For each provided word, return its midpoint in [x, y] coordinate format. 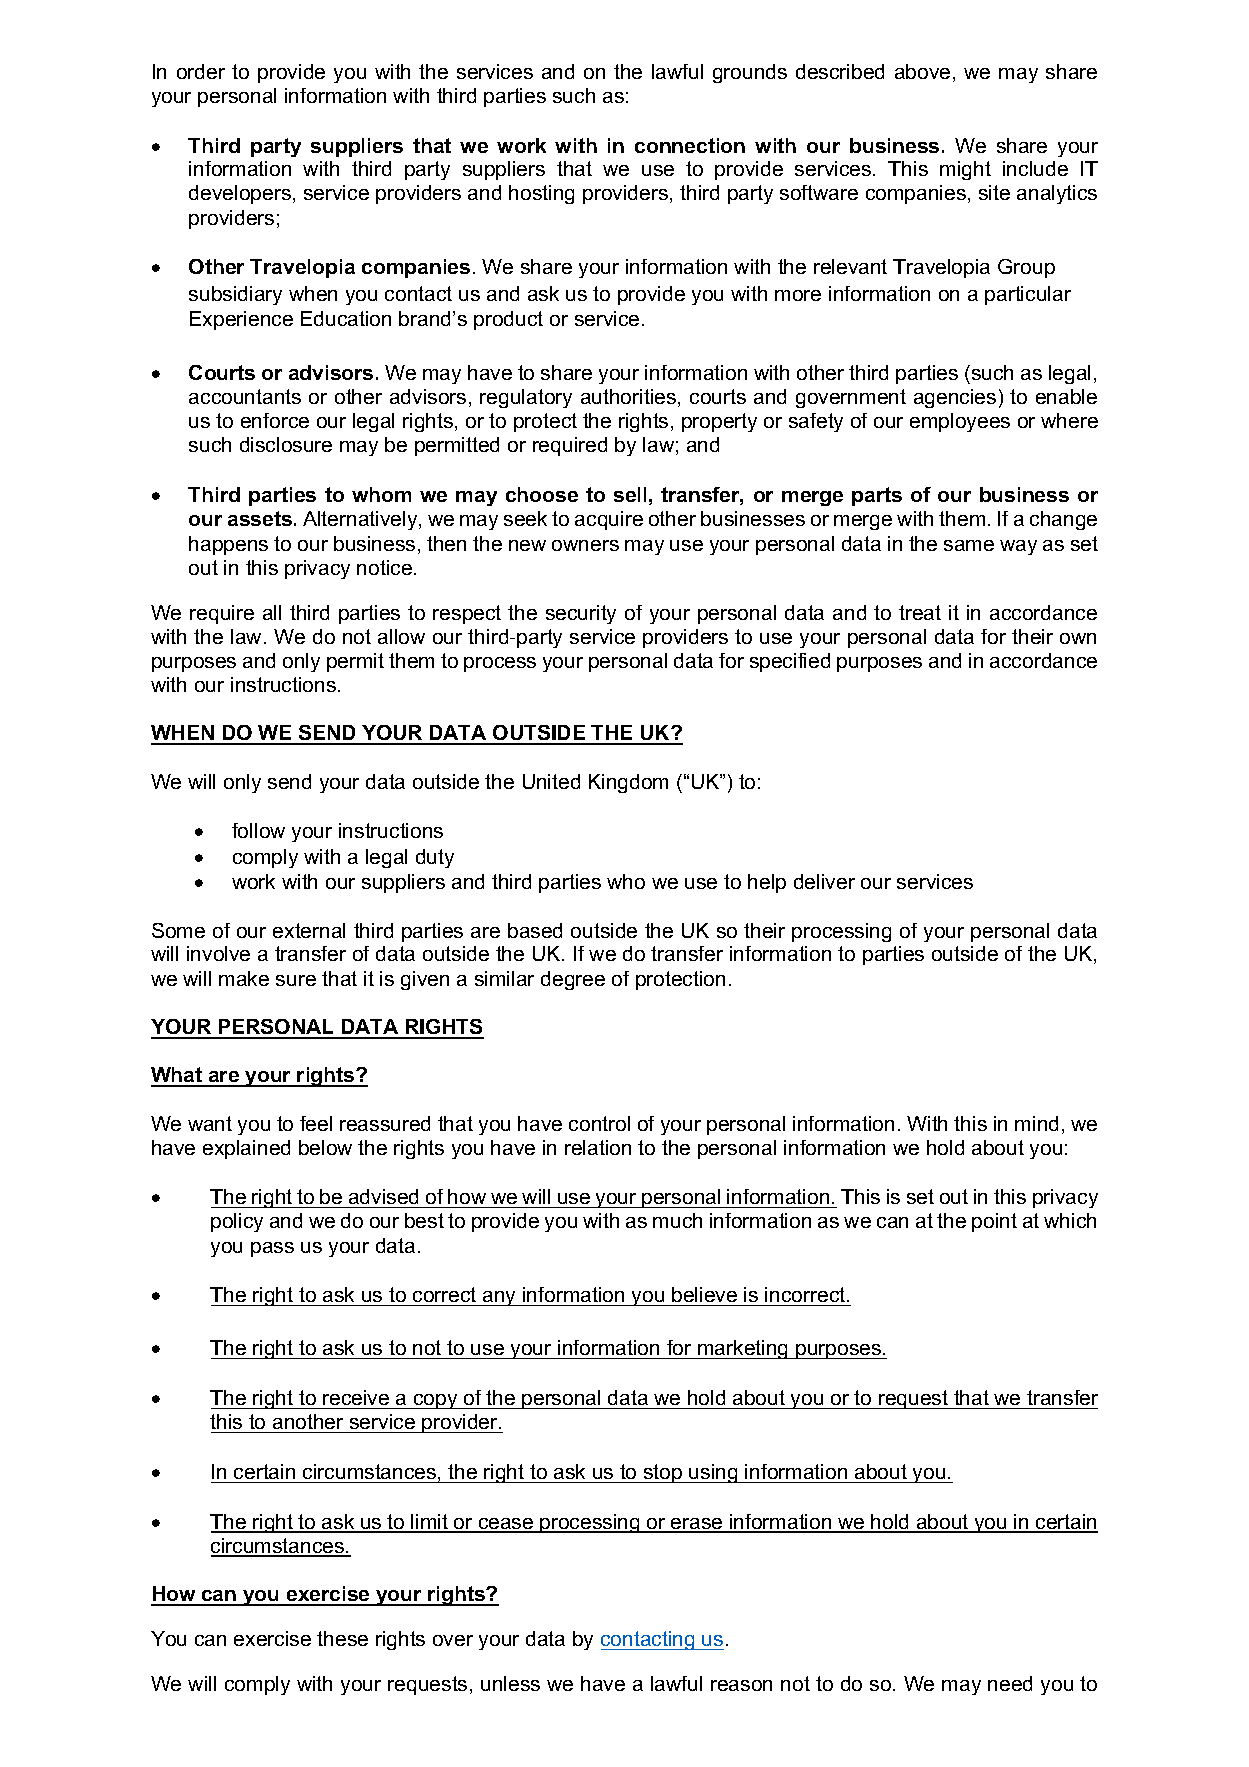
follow [258, 830]
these [342, 1638]
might [965, 170]
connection [690, 145]
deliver [824, 881]
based [535, 930]
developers [240, 194]
